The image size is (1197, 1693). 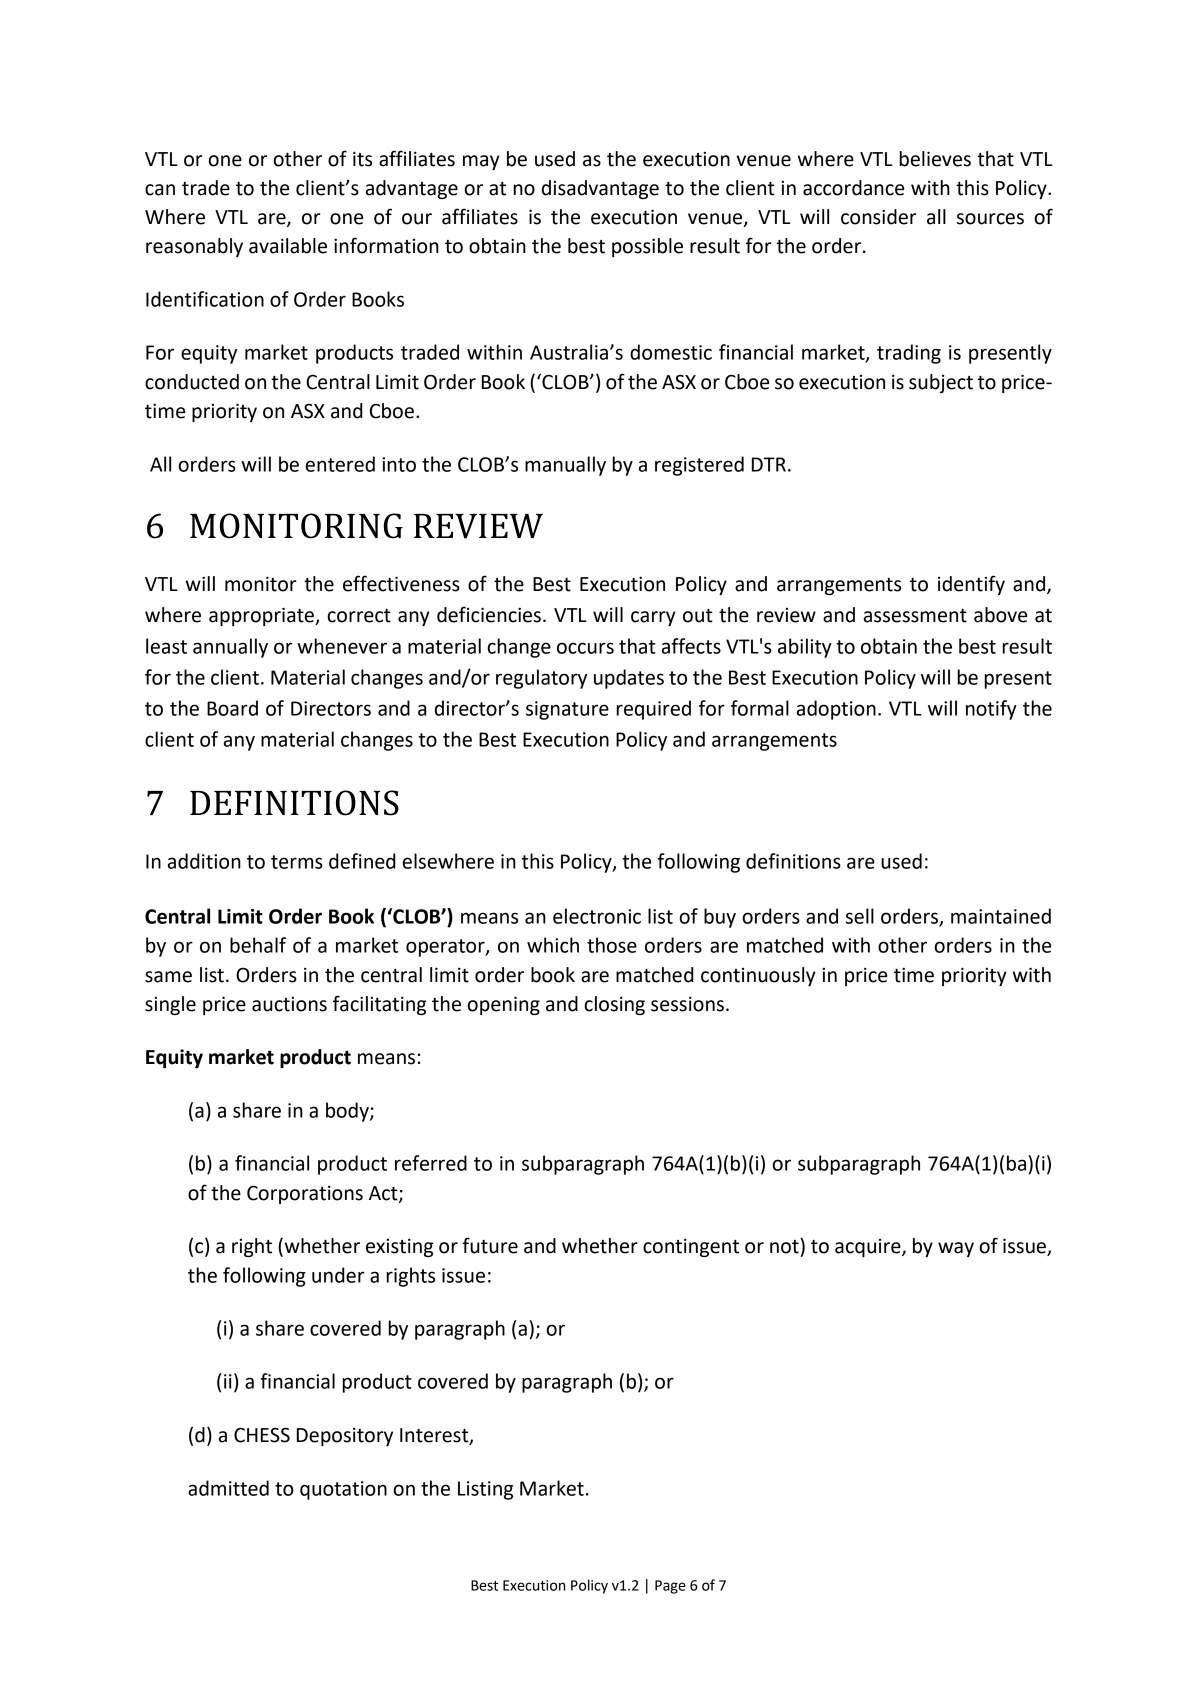 I want to click on body, so click(x=348, y=1112).
